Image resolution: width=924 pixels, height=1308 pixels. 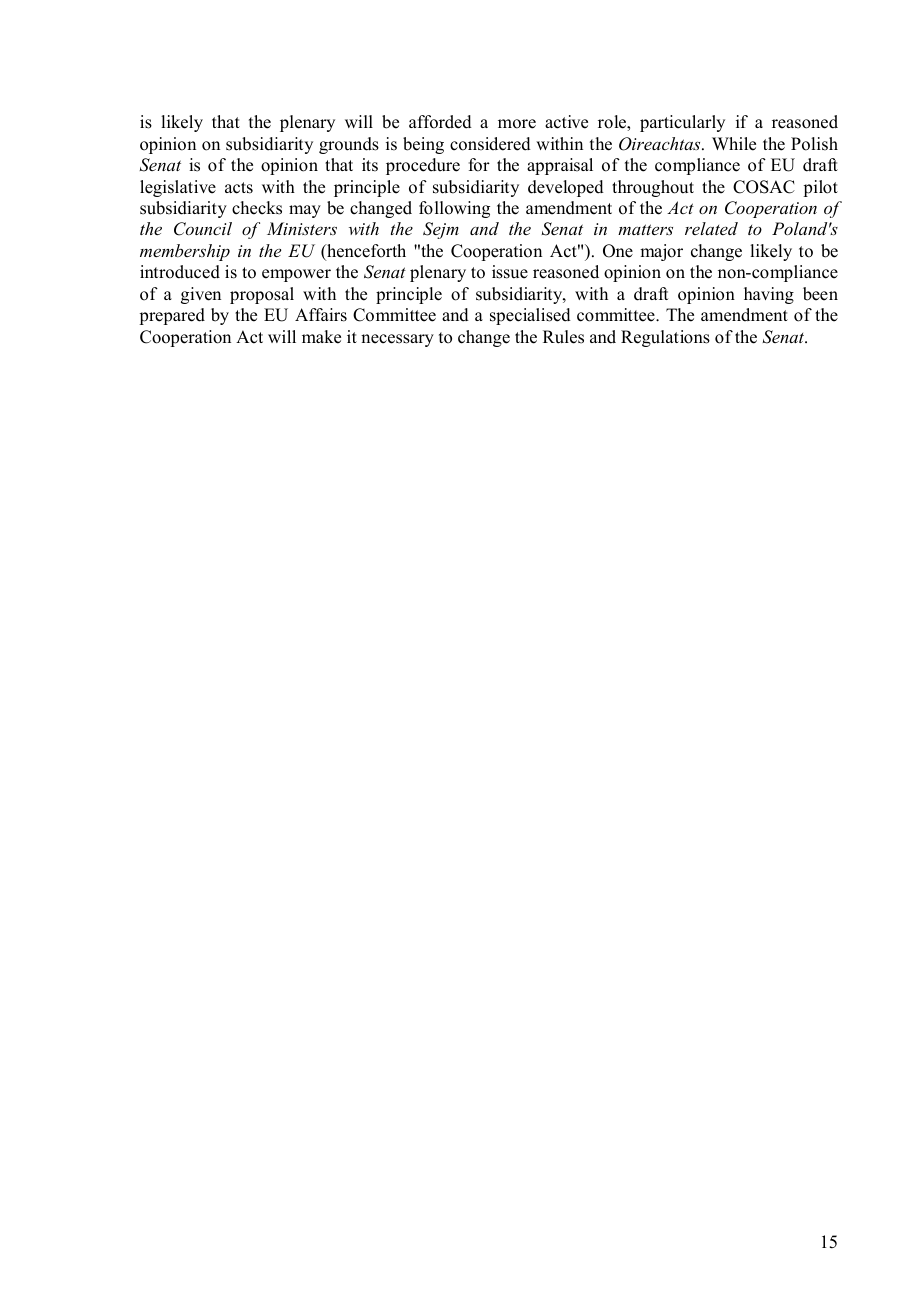 I want to click on checks, so click(x=257, y=208).
